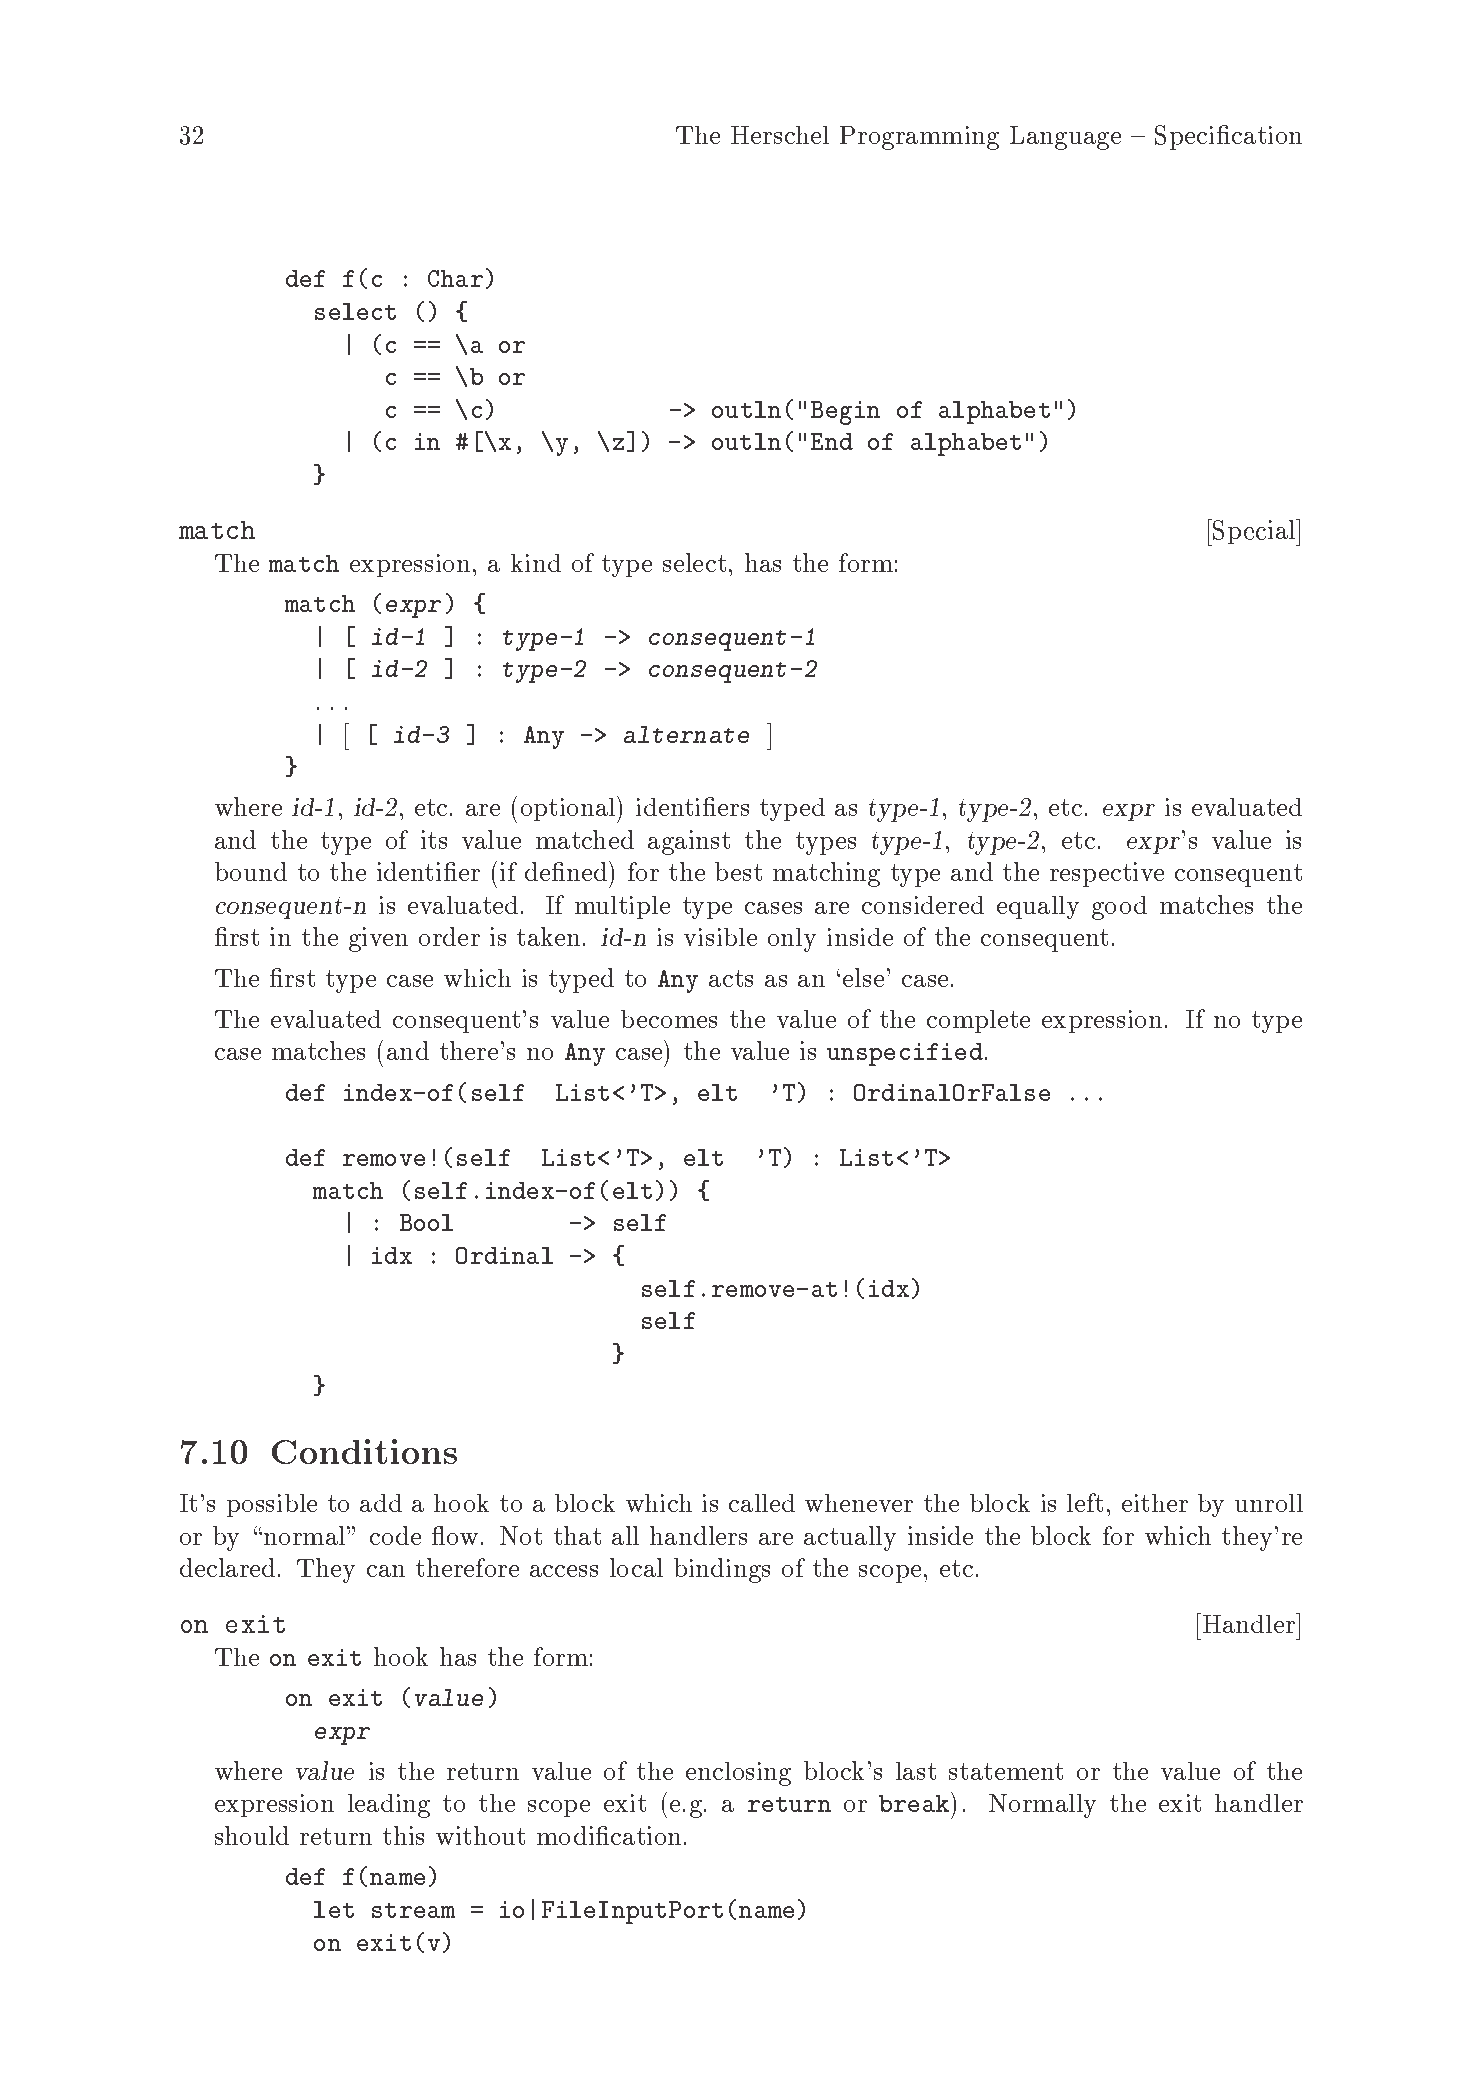  Describe the element at coordinates (1119, 908) in the screenshot. I see `good` at that location.
